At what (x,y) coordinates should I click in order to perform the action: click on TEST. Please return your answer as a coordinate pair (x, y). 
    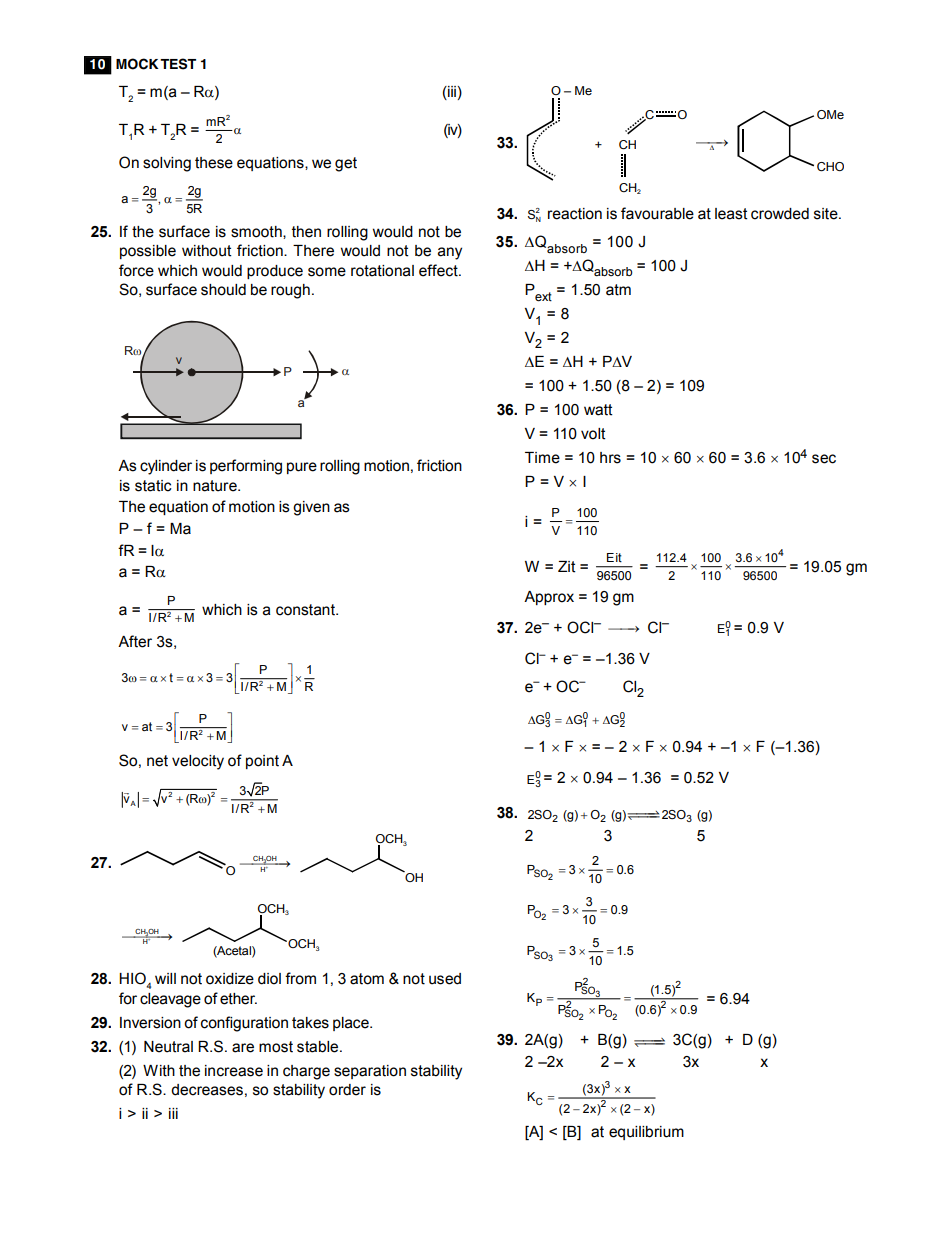
    Looking at the image, I should click on (178, 64).
